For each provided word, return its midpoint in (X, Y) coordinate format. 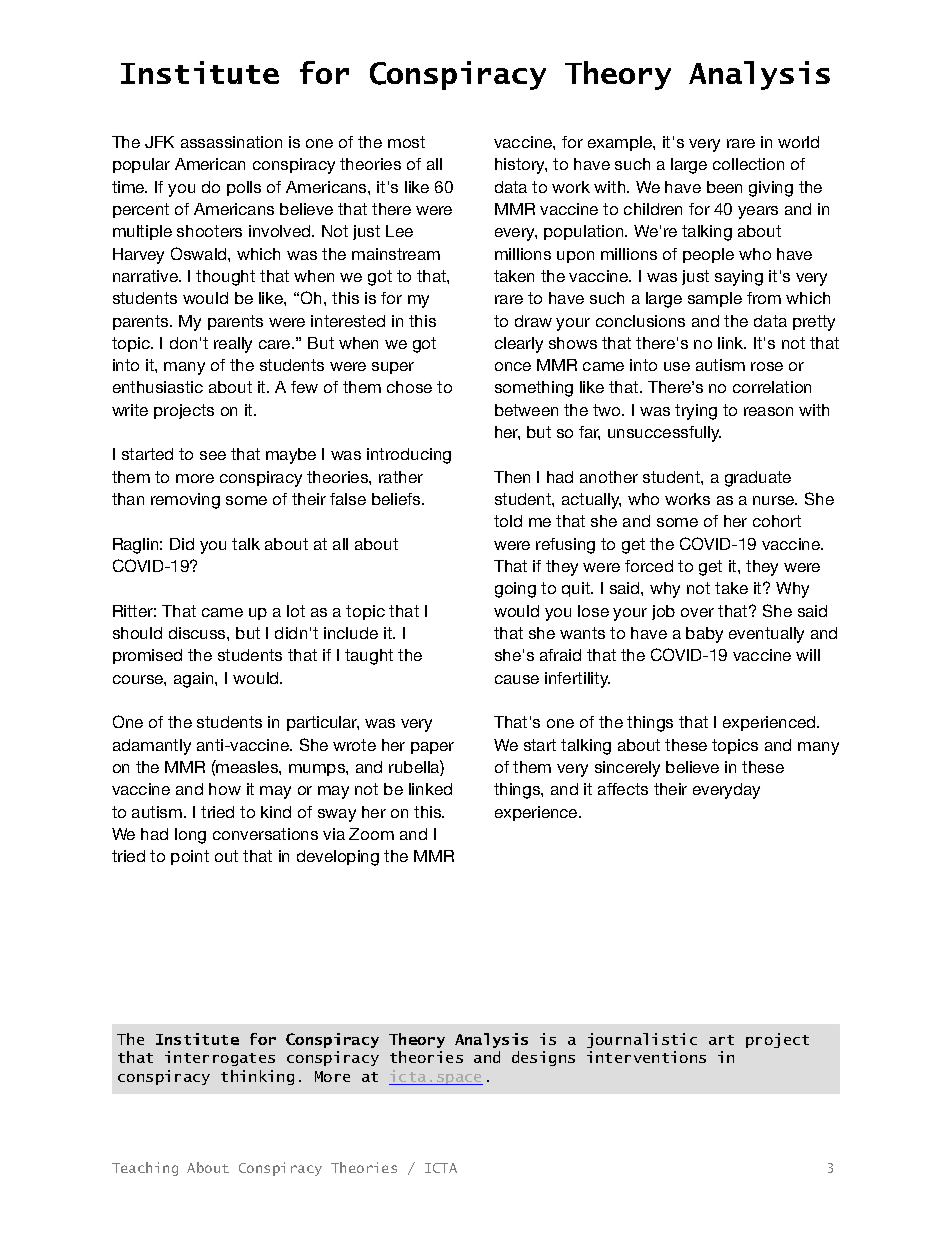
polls (244, 188)
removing (185, 501)
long (190, 836)
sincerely (627, 769)
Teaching (145, 1169)
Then (512, 477)
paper (432, 748)
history (521, 166)
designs (543, 1058)
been (724, 187)
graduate (758, 479)
